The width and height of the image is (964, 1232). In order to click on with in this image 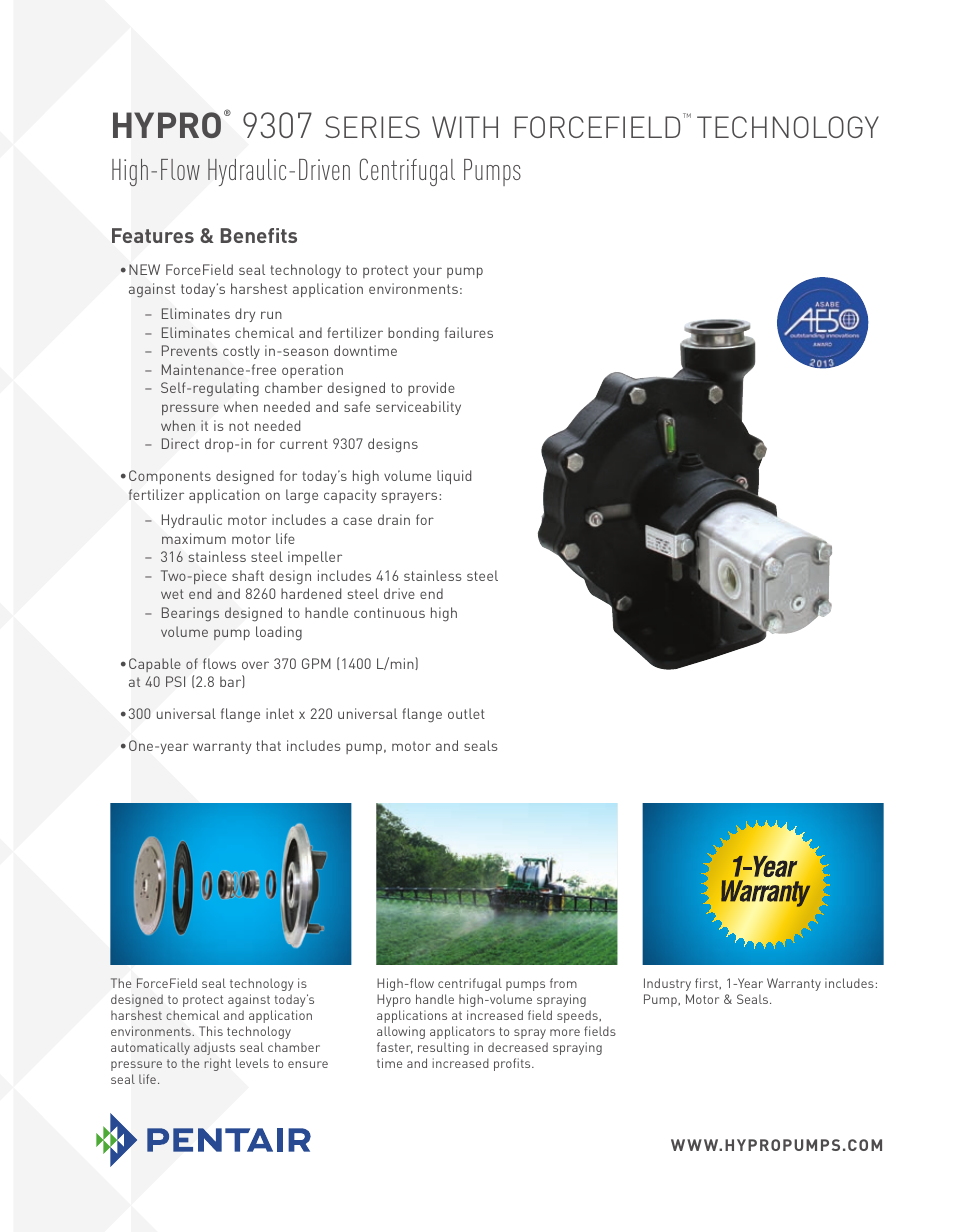, I will do `click(465, 127)`.
